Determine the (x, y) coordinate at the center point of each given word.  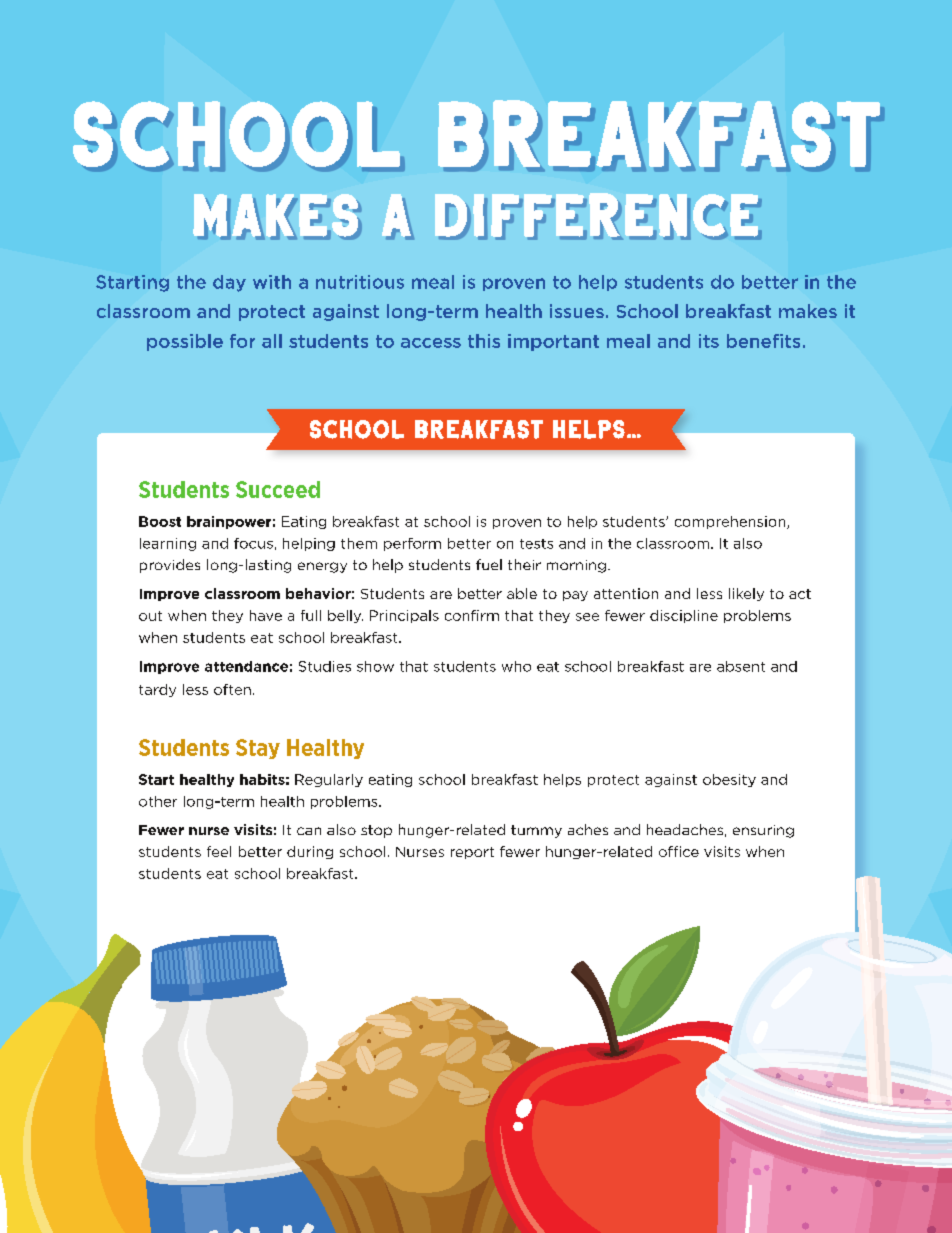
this (484, 341)
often (232, 689)
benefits (763, 341)
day (229, 283)
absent (741, 666)
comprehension (731, 522)
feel (219, 851)
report (472, 853)
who (516, 666)
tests (536, 544)
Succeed (278, 489)
